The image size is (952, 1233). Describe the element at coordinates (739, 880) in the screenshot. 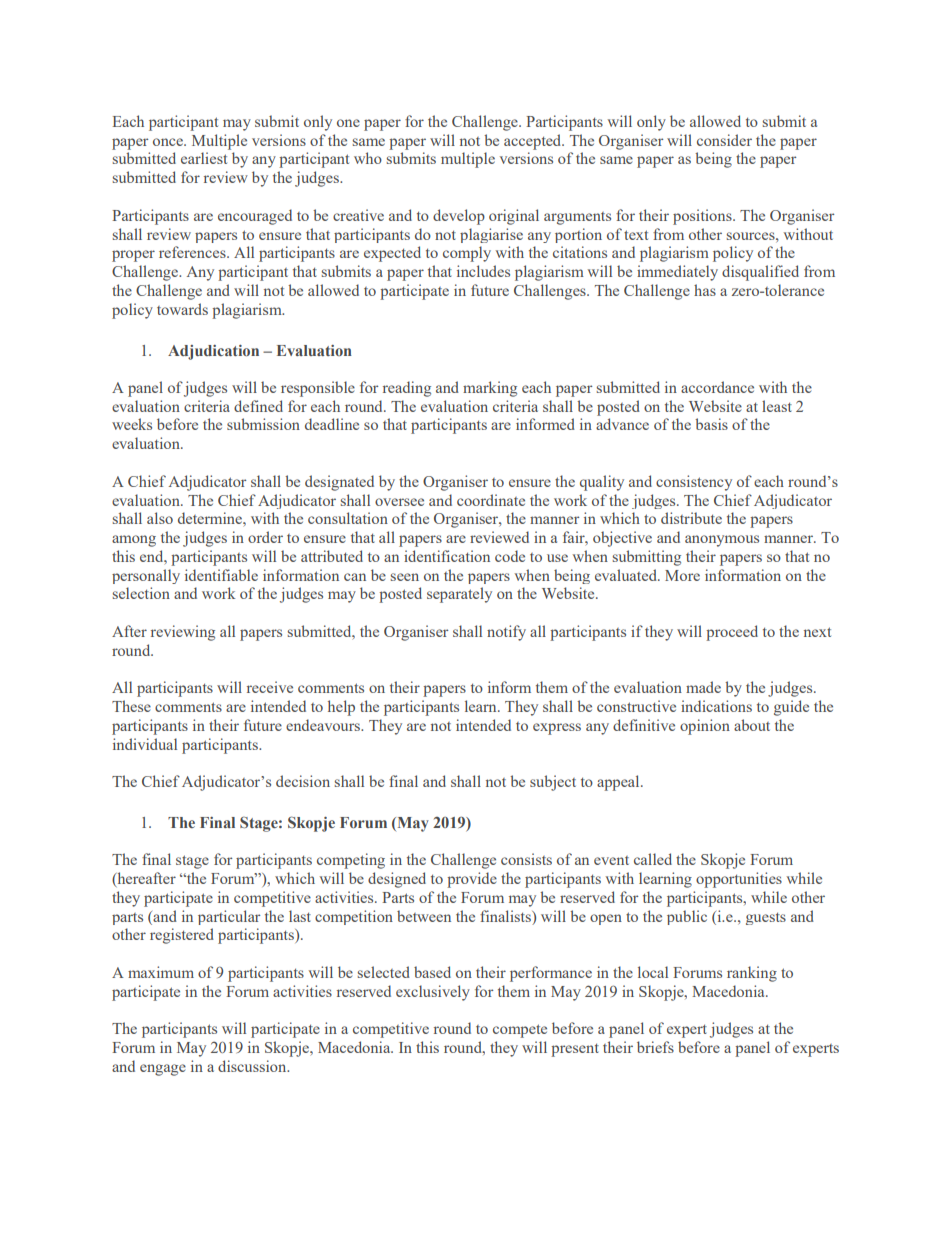

I see `opportunities` at that location.
